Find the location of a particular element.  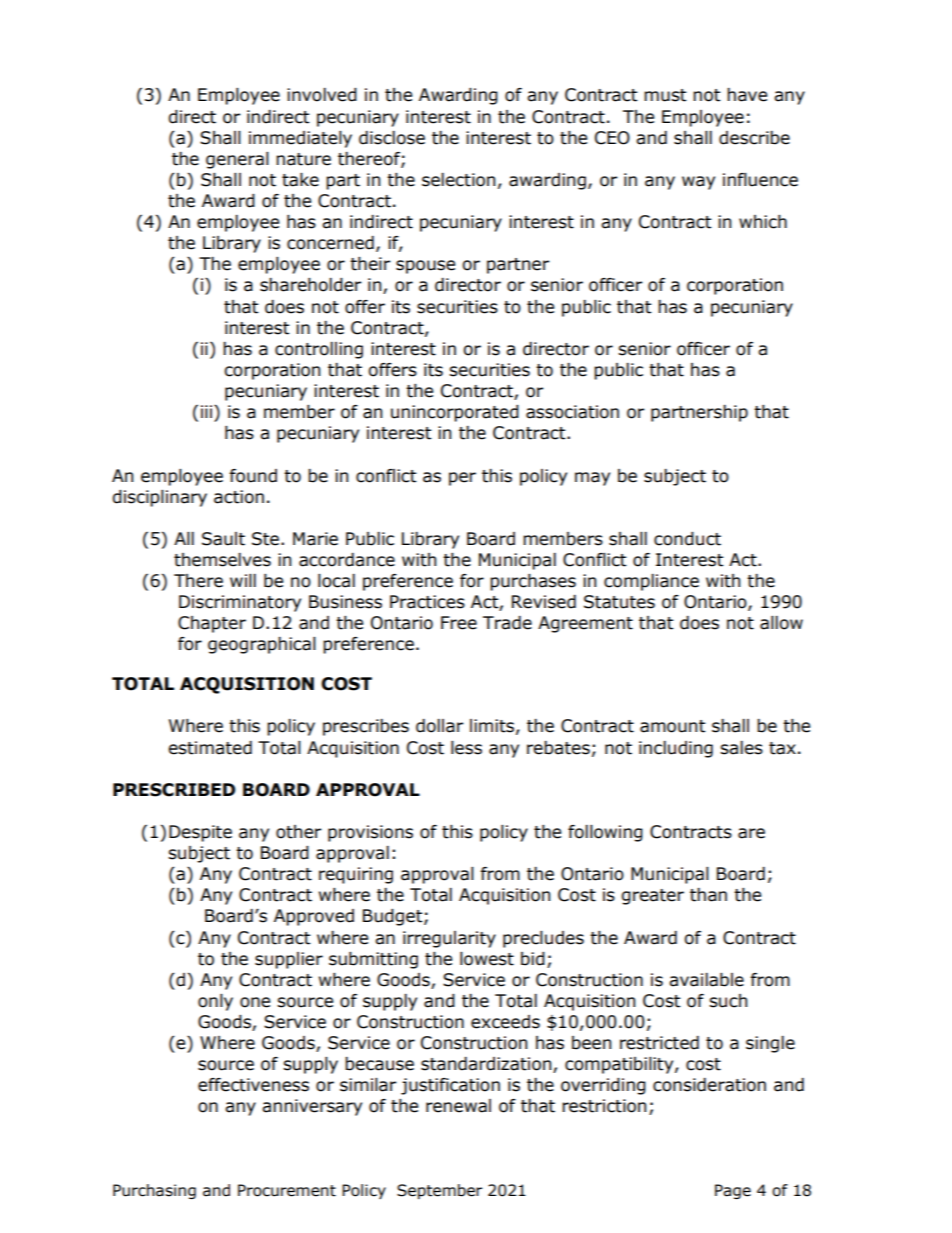

describe is located at coordinates (754, 138).
